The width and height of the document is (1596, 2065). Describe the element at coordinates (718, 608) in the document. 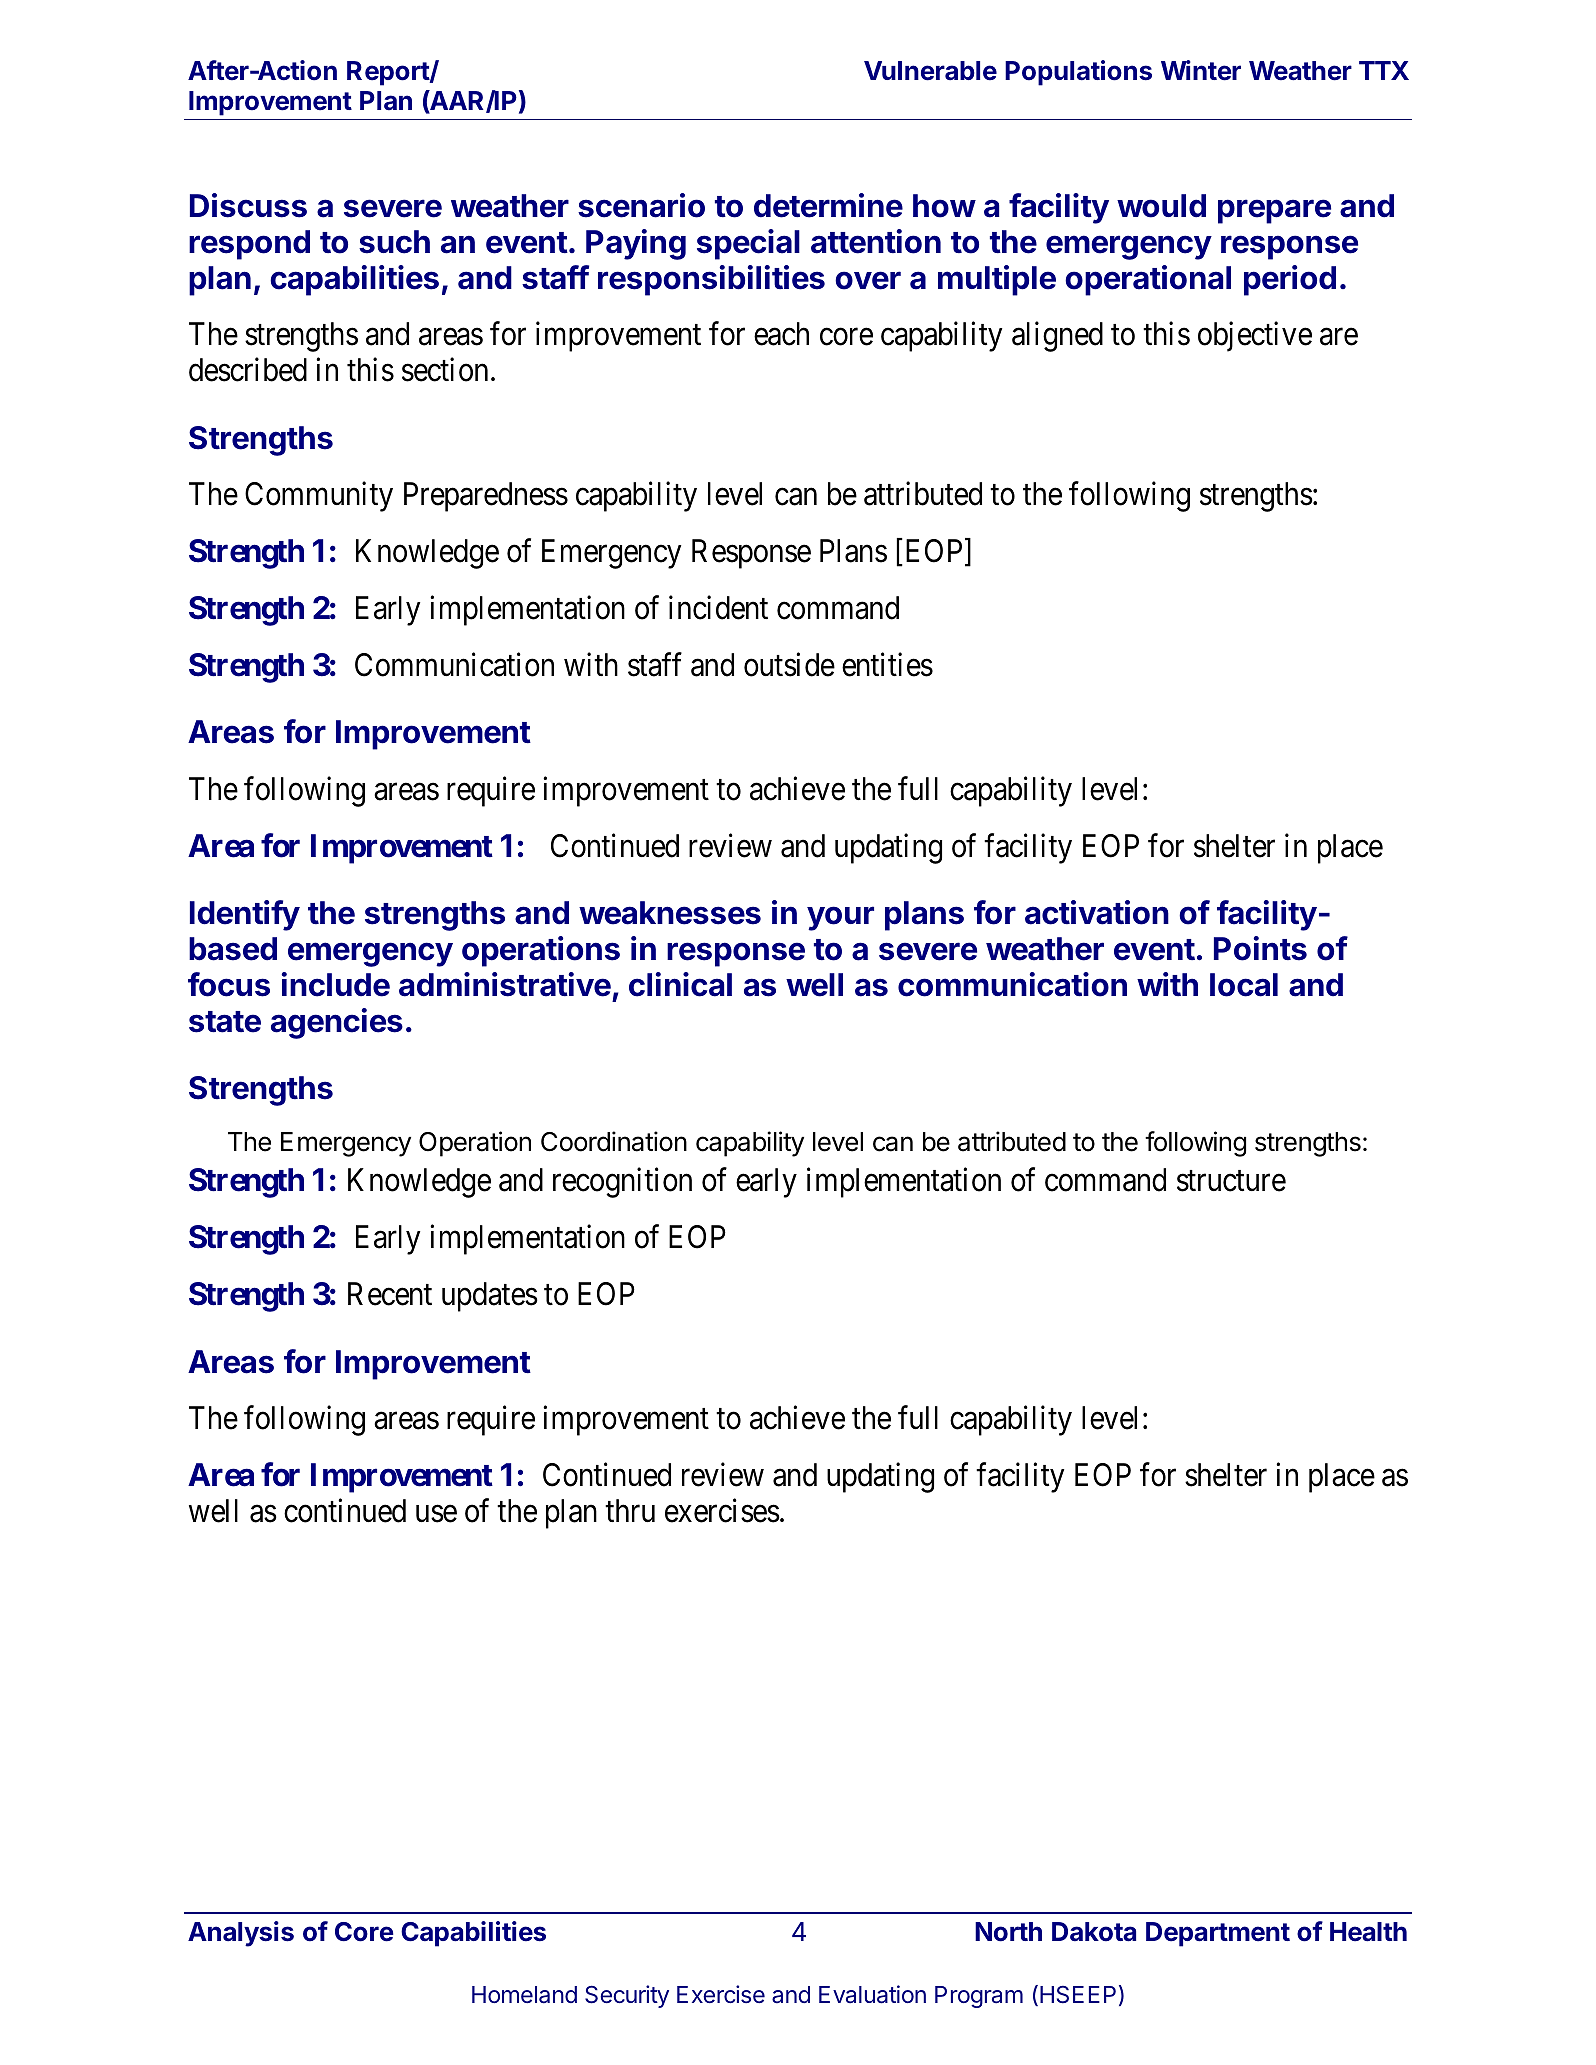

I see `incident` at that location.
